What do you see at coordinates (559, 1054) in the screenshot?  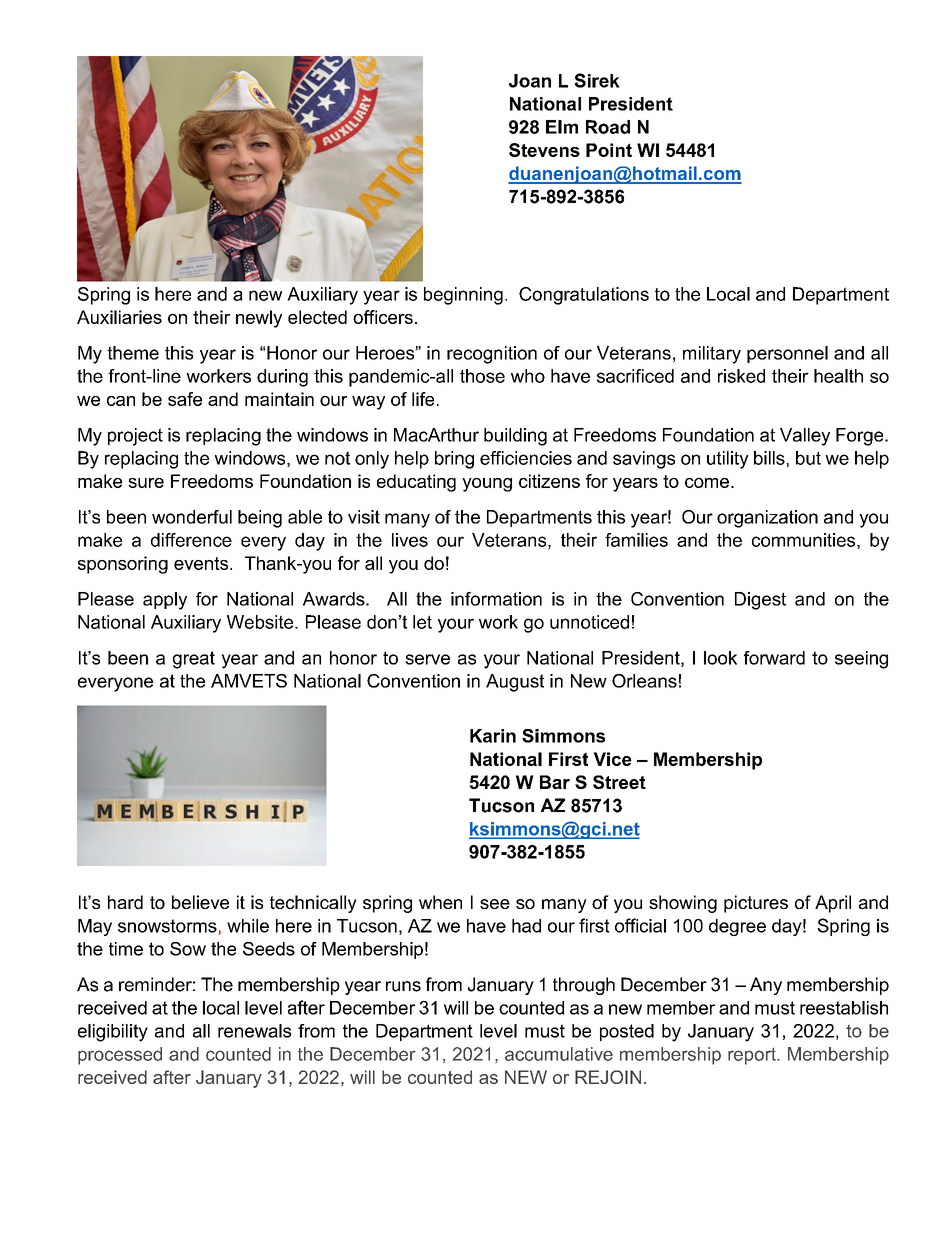 I see `accumulative` at bounding box center [559, 1054].
